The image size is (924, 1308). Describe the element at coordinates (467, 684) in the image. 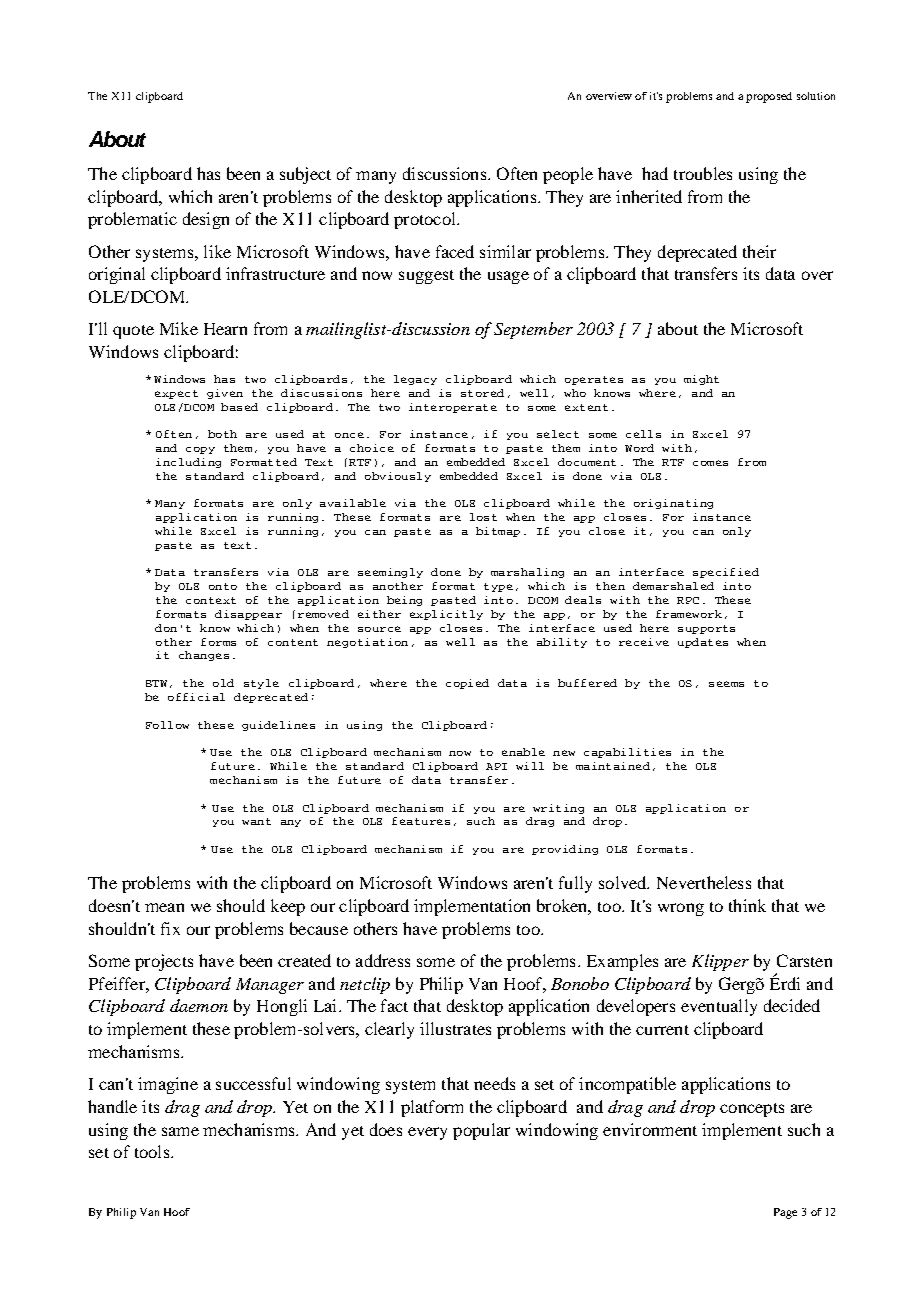

I see `copied` at that location.
